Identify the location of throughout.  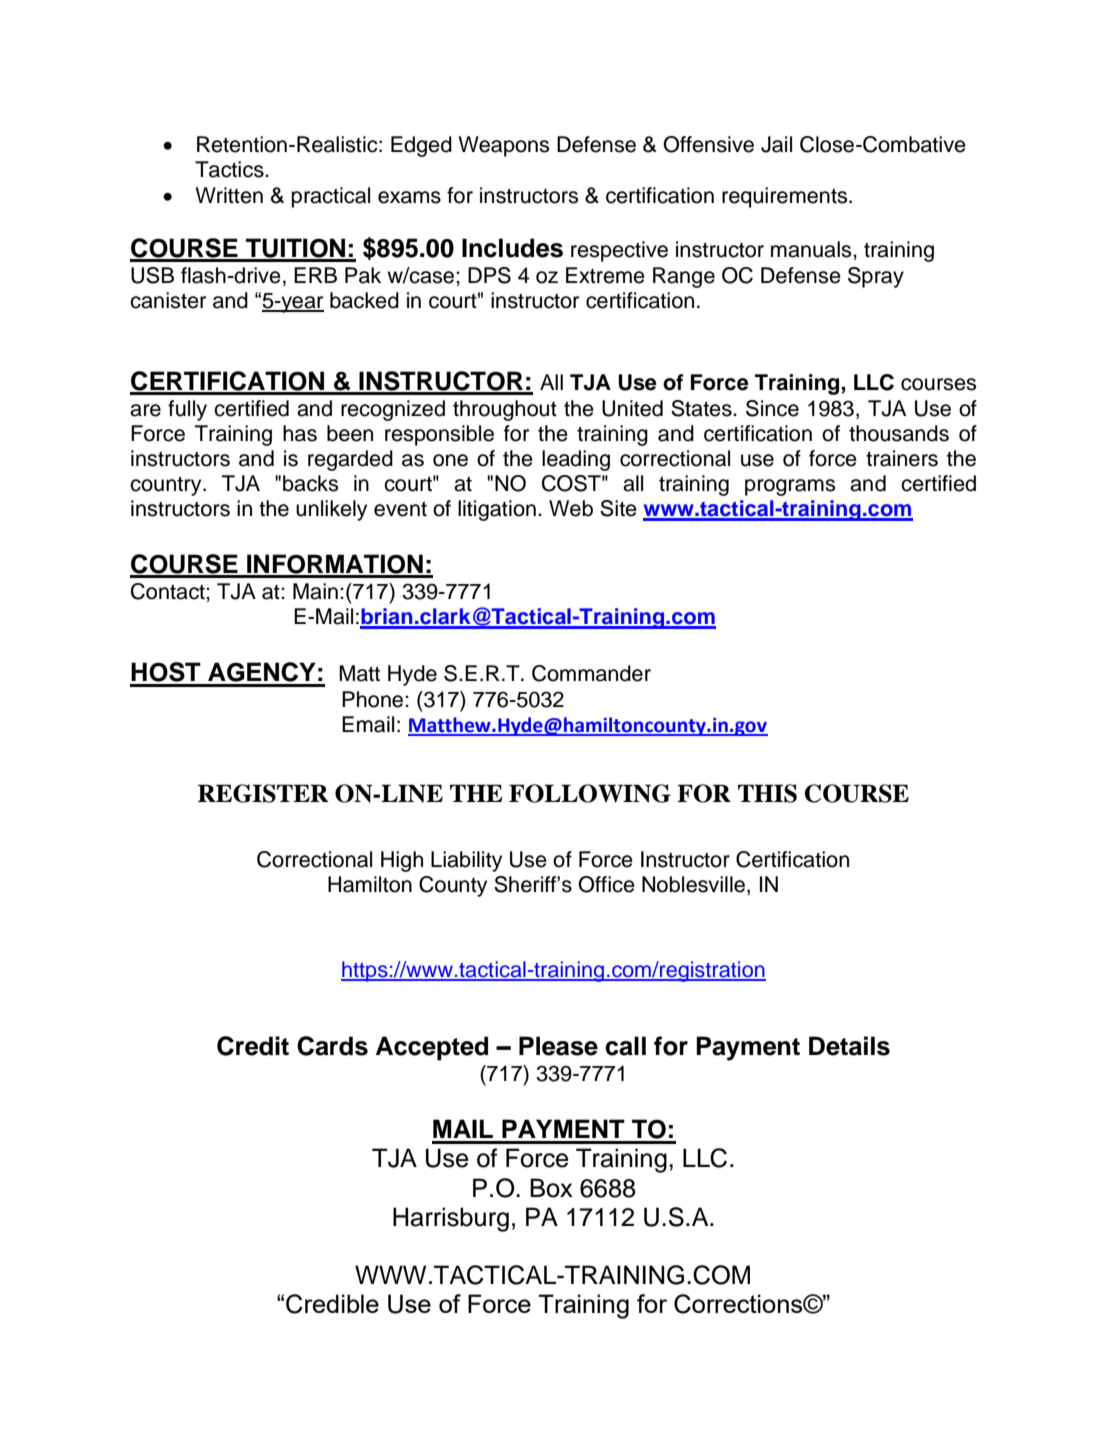
(505, 410).
